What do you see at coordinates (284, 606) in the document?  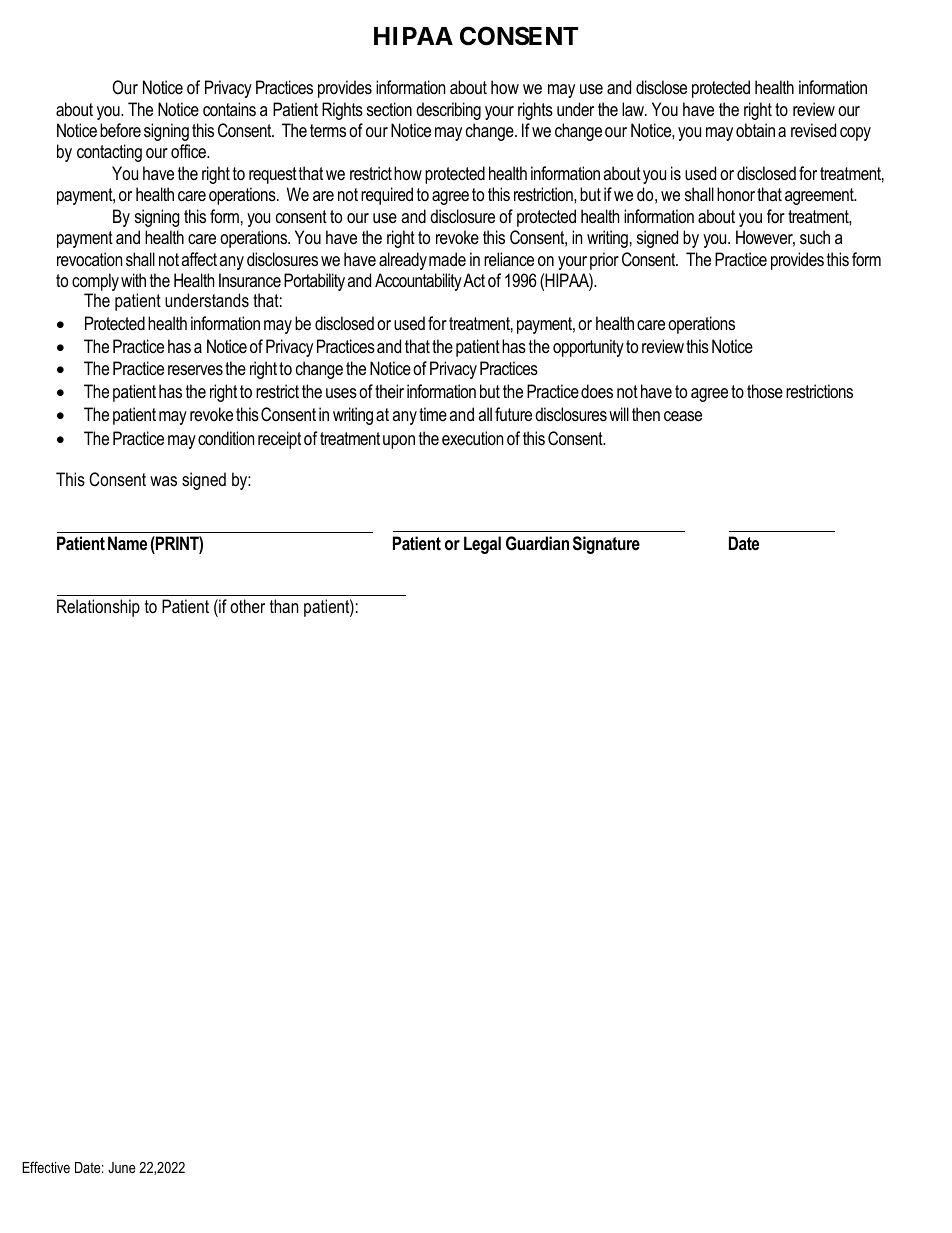 I see `than` at bounding box center [284, 606].
